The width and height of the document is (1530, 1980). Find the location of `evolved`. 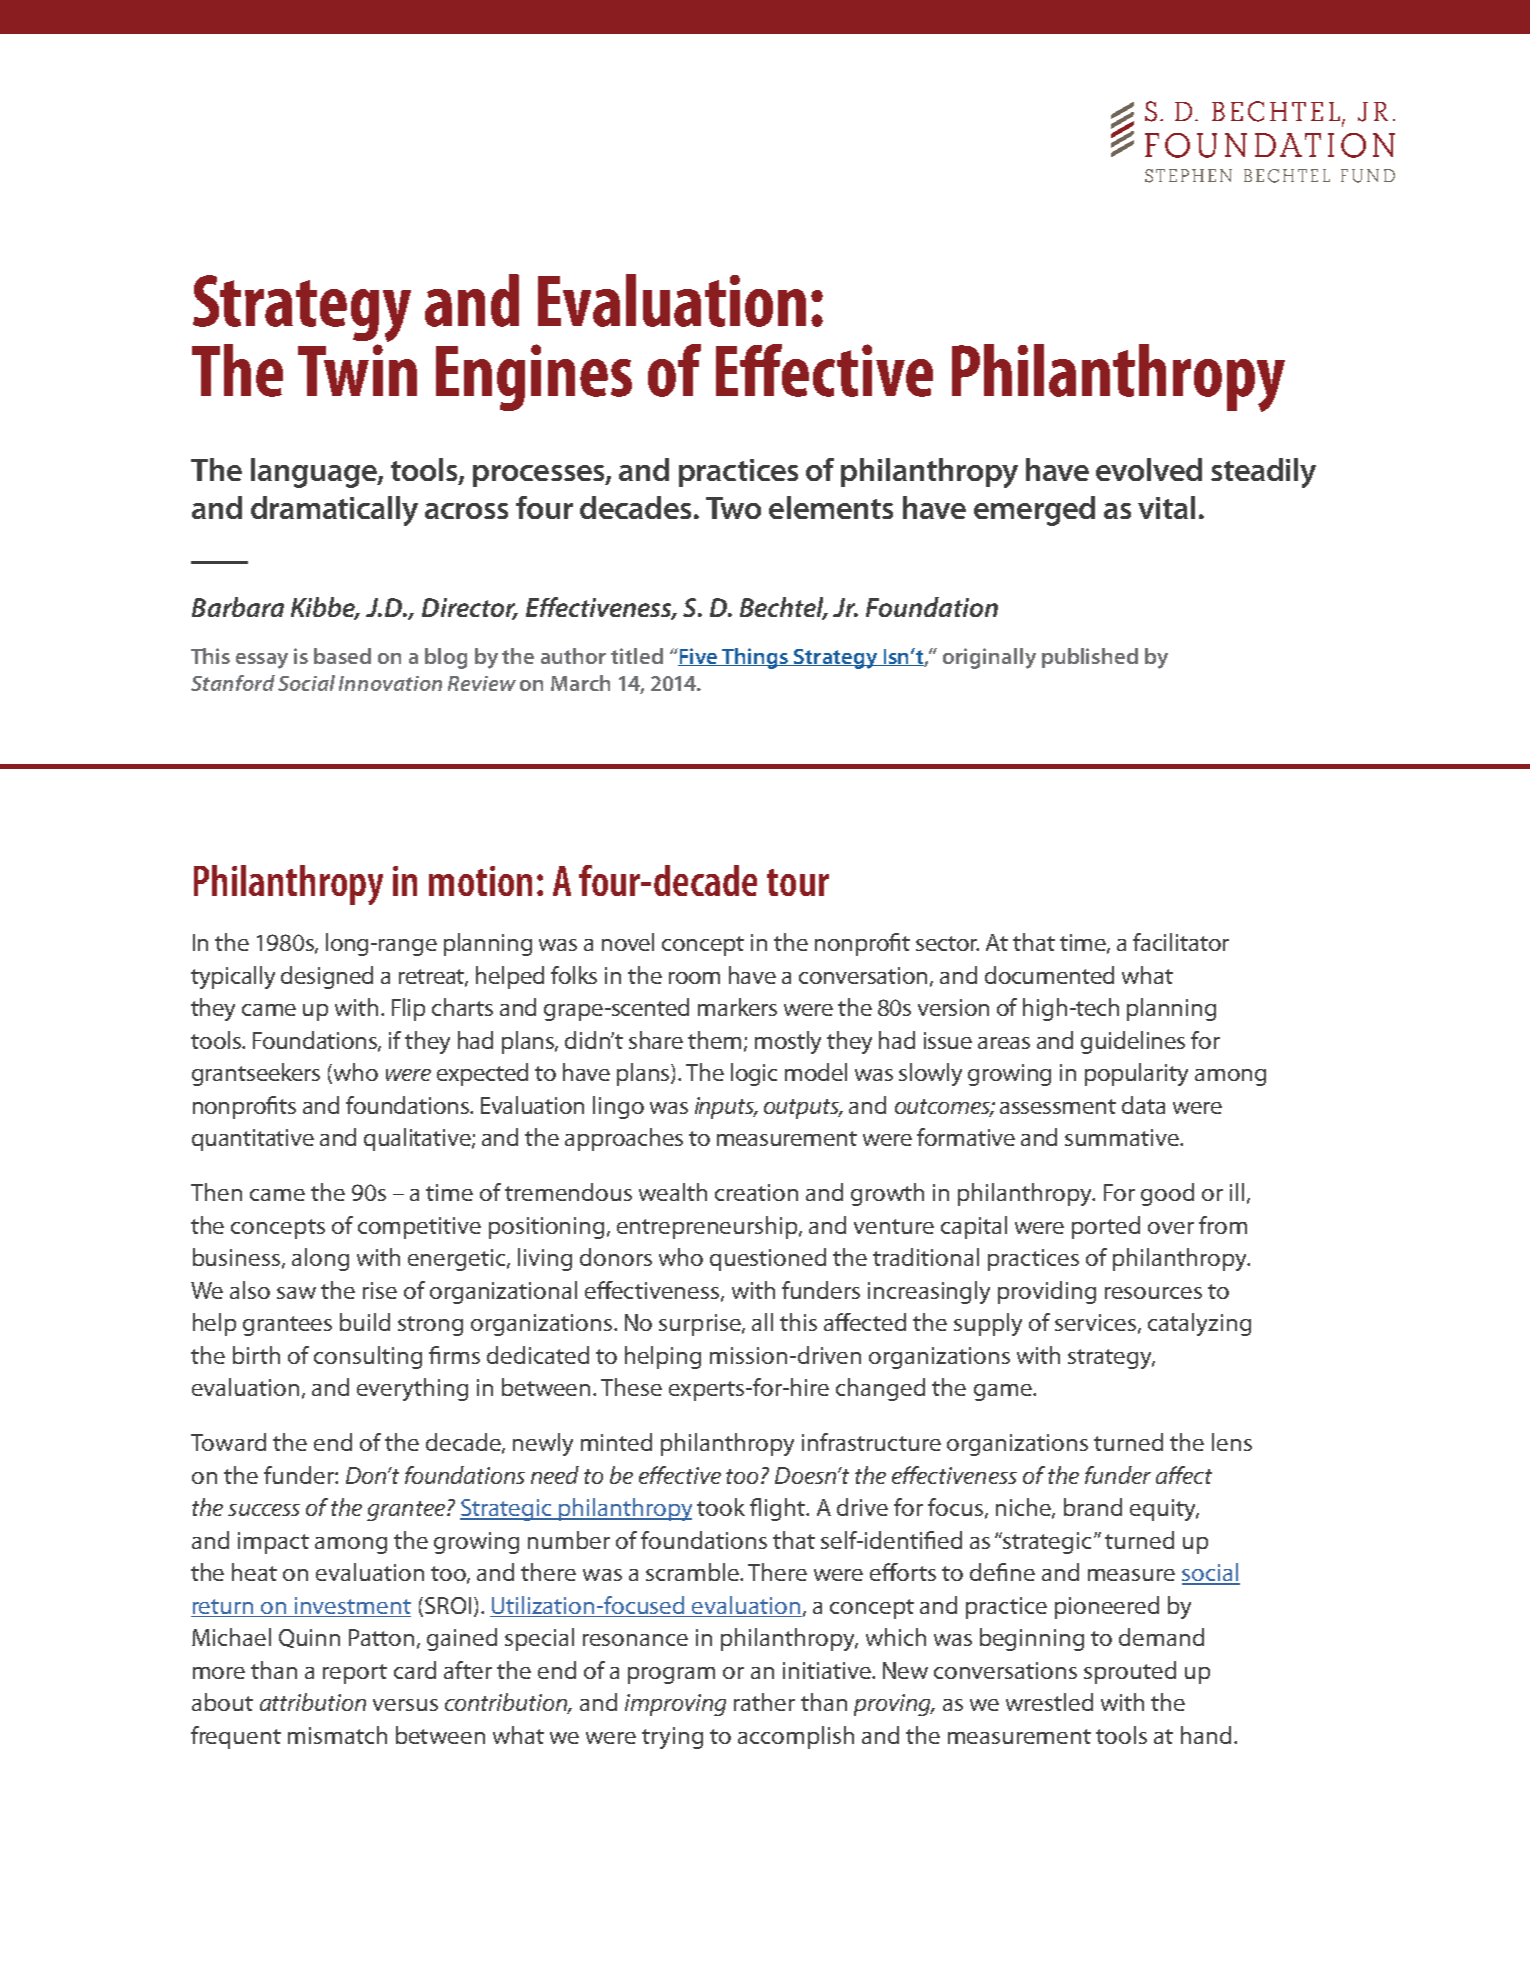

evolved is located at coordinates (1149, 469).
